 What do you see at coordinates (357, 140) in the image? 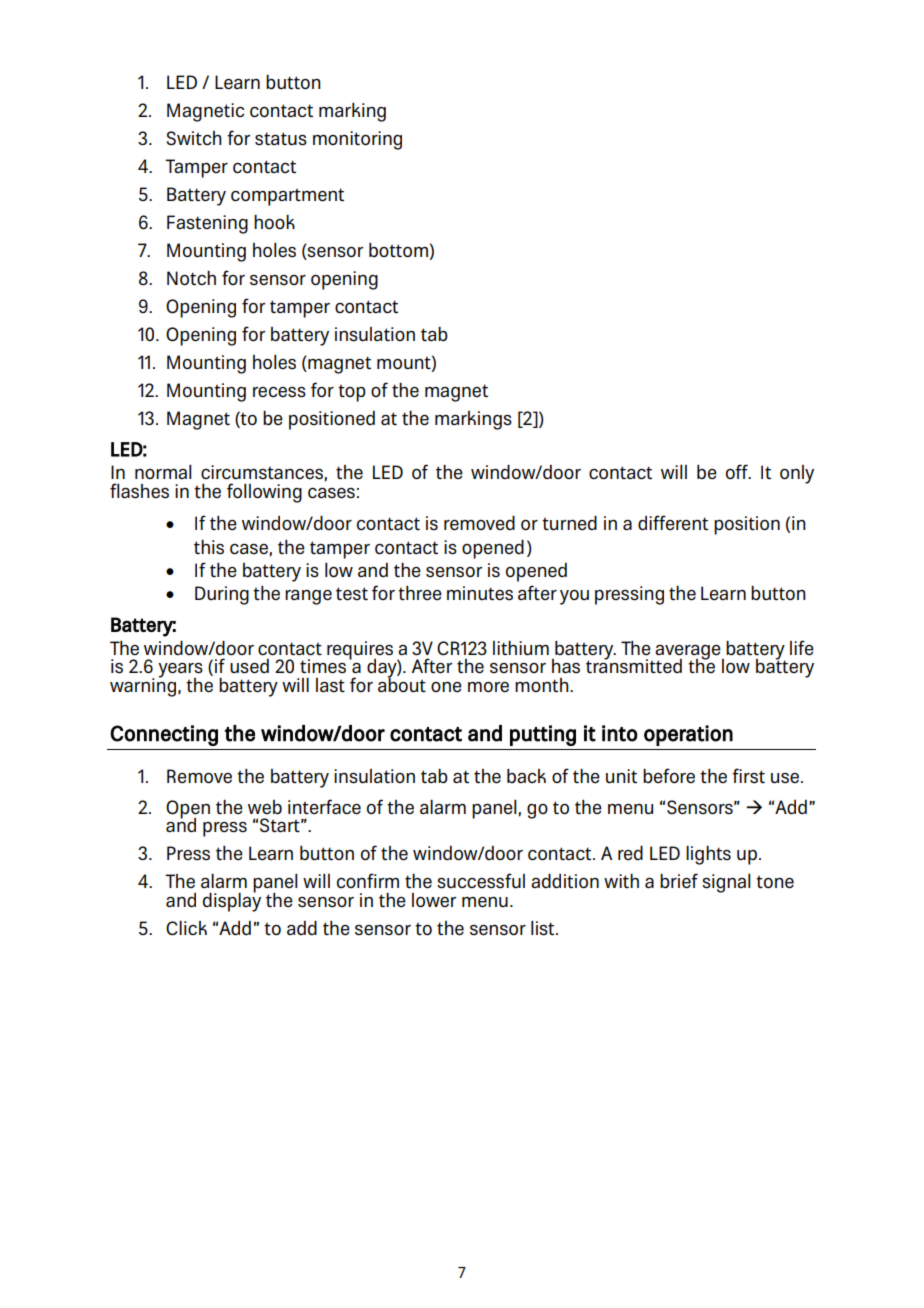
I see `monitoring` at bounding box center [357, 140].
